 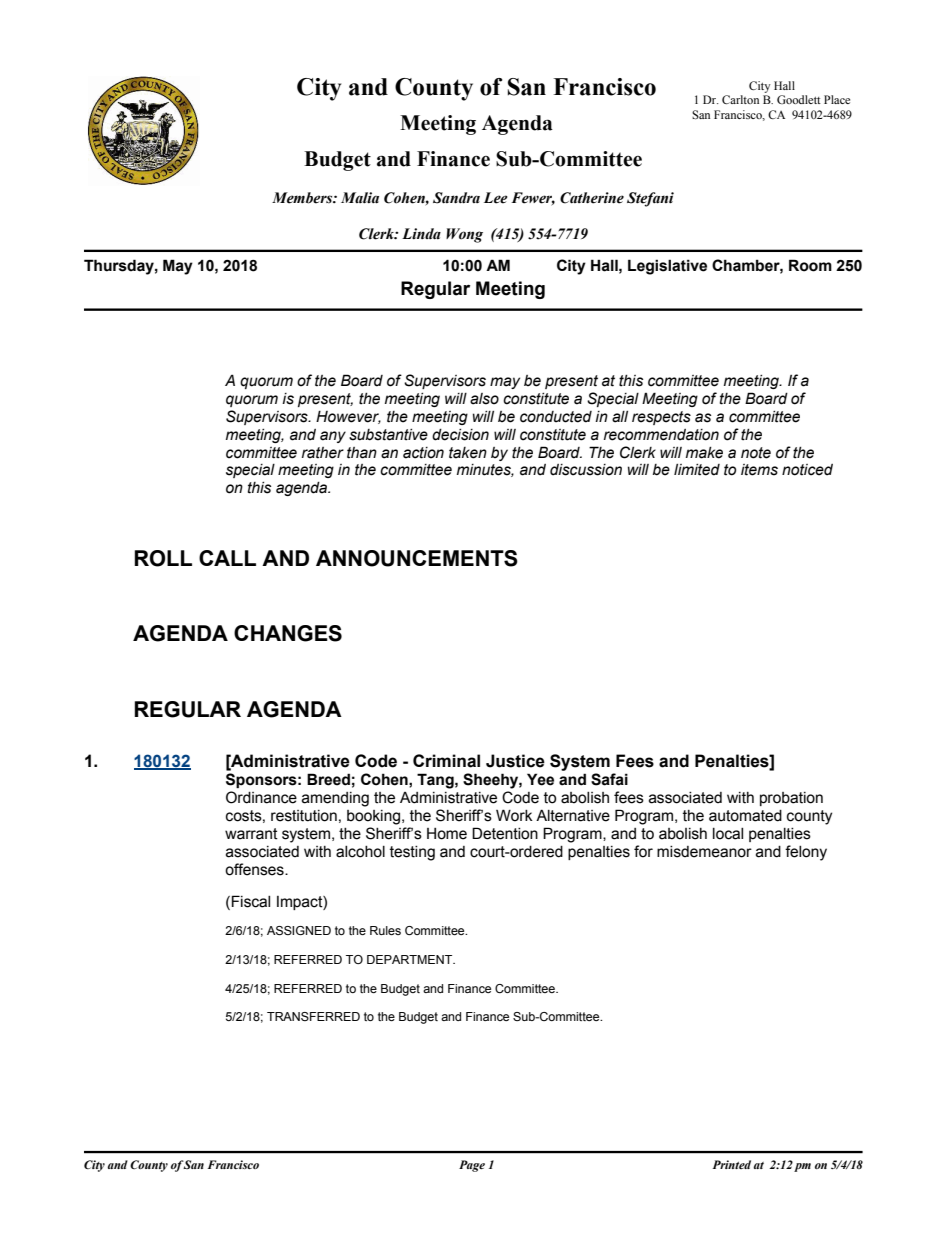 I want to click on offenses, so click(x=255, y=869).
